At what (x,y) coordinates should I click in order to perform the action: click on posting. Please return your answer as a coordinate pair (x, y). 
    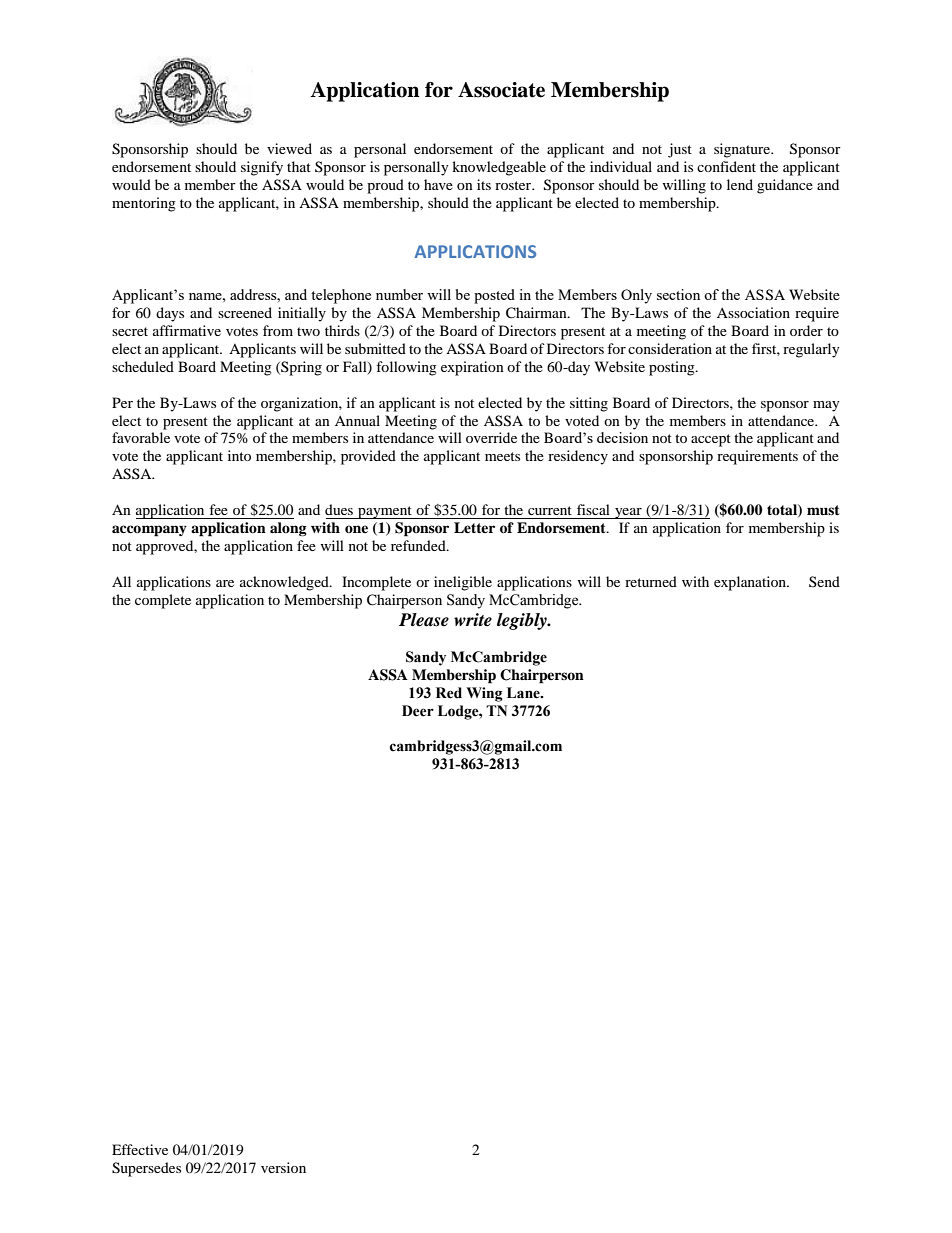
    Looking at the image, I should click on (673, 368).
